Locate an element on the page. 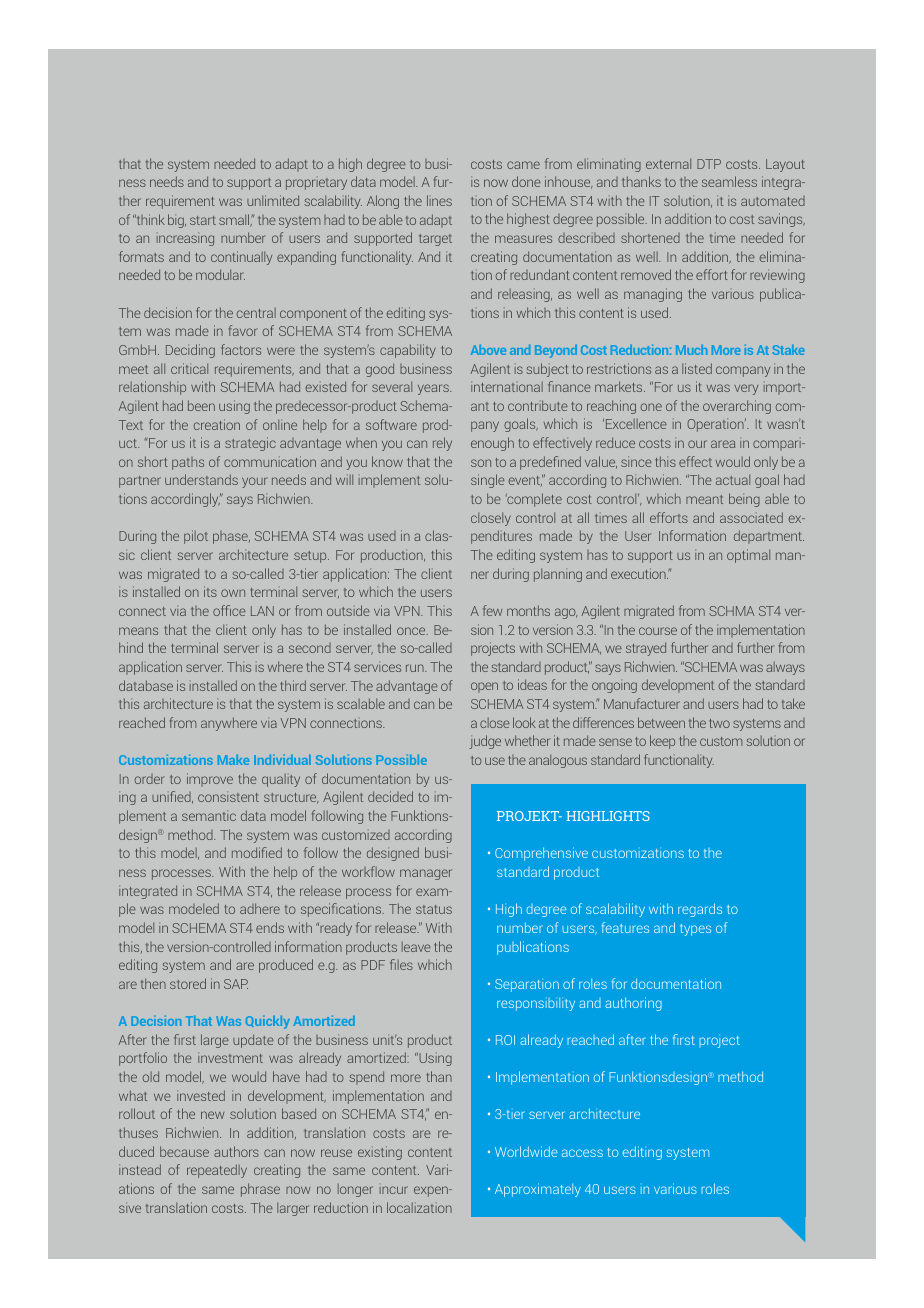  been is located at coordinates (201, 405).
